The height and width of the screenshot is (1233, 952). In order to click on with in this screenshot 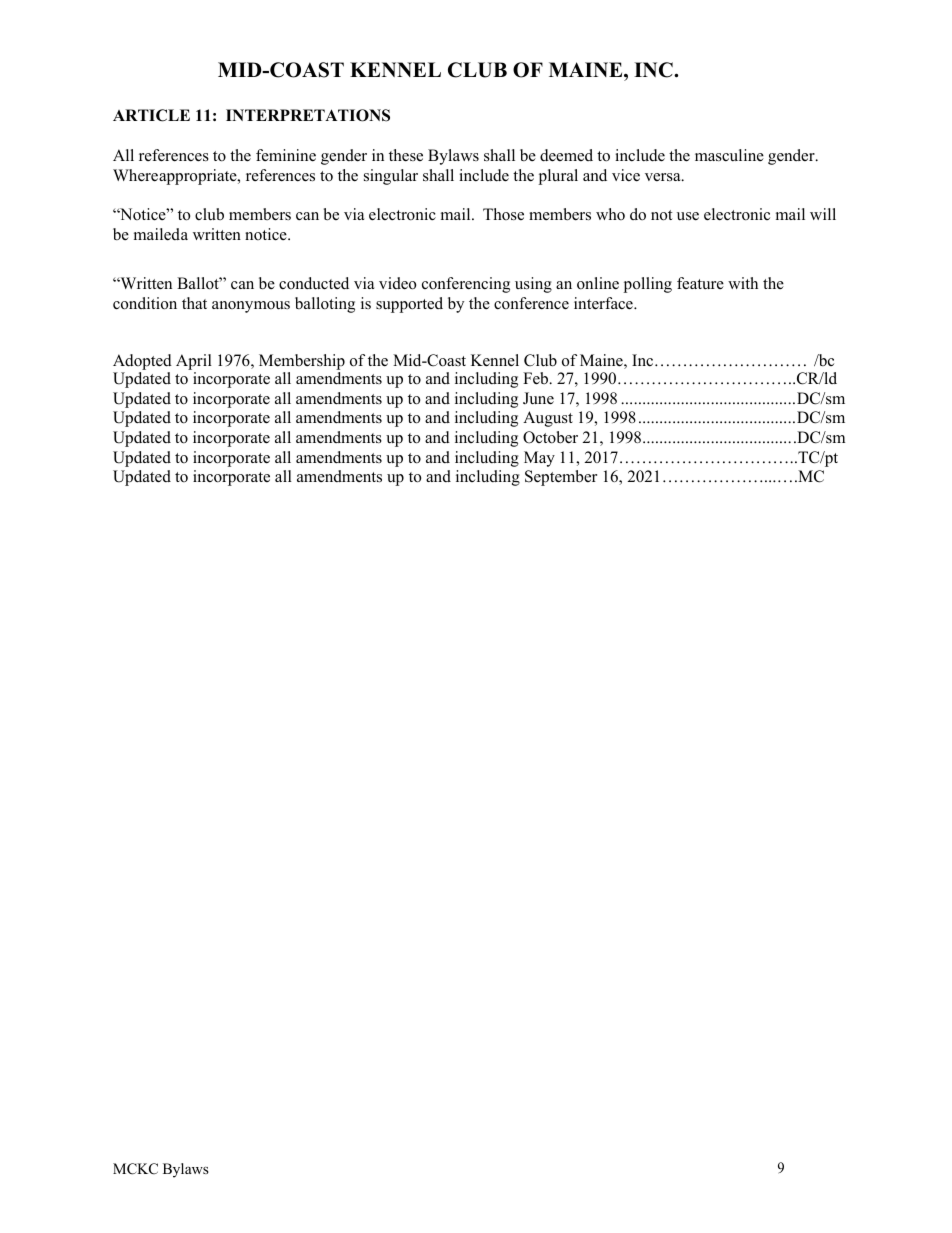, I will do `click(743, 283)`.
